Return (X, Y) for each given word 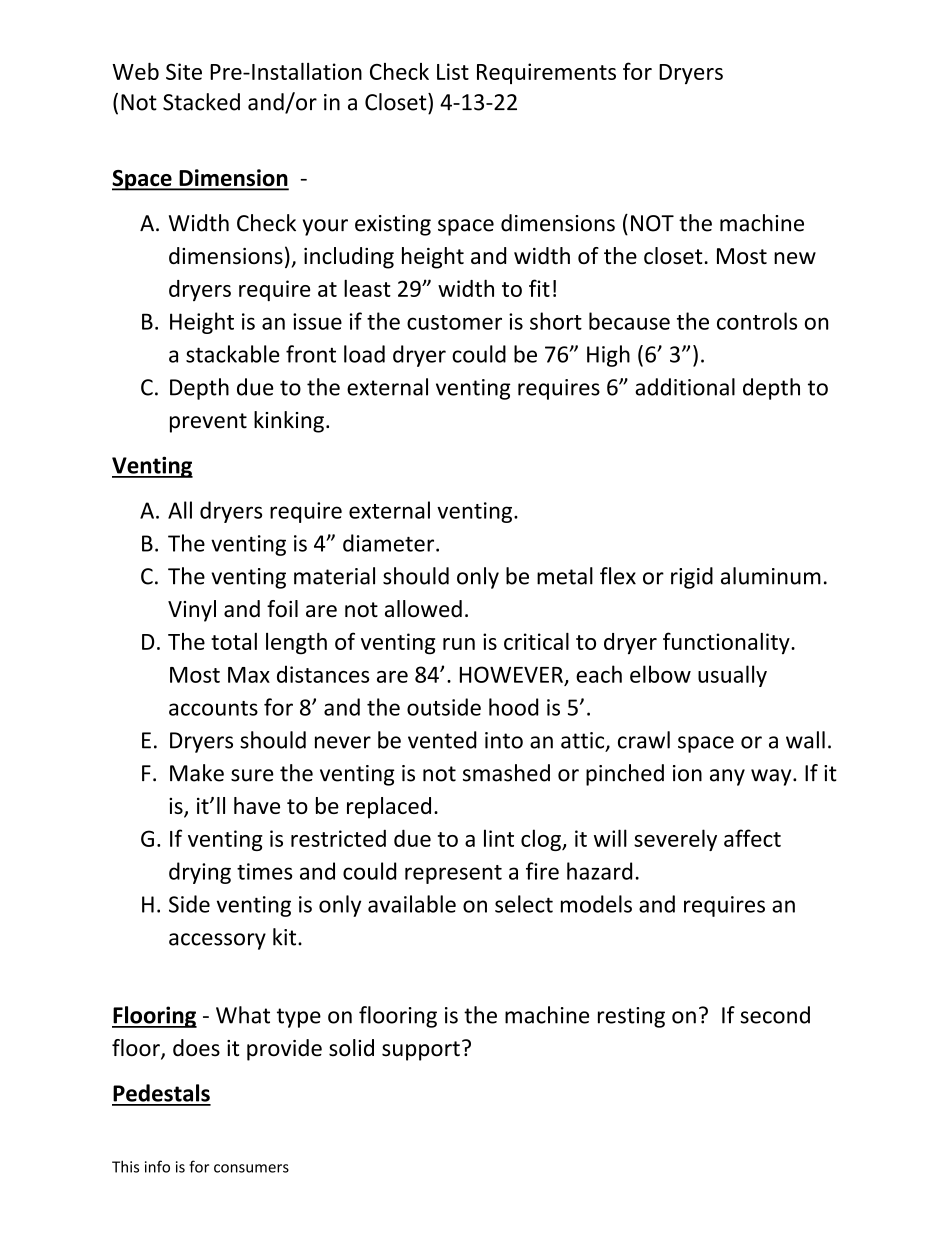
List (453, 71)
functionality (727, 643)
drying (200, 873)
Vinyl (192, 611)
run (459, 644)
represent (453, 874)
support (421, 1051)
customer (454, 322)
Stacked (201, 102)
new (795, 258)
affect (752, 838)
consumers (251, 1168)
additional (685, 387)
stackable (233, 354)
